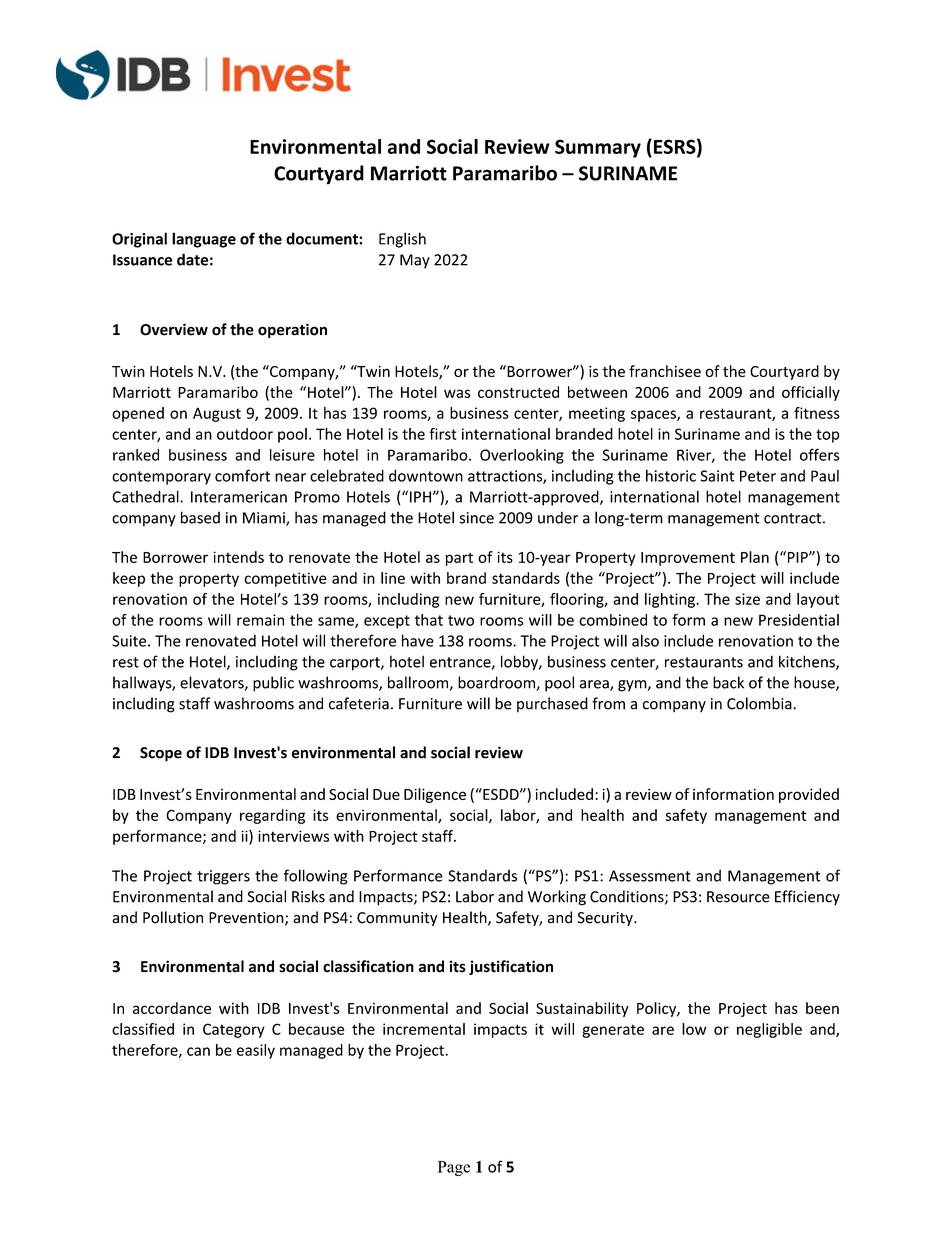 The image size is (952, 1233). Describe the element at coordinates (476, 518) in the image. I see `since` at that location.
